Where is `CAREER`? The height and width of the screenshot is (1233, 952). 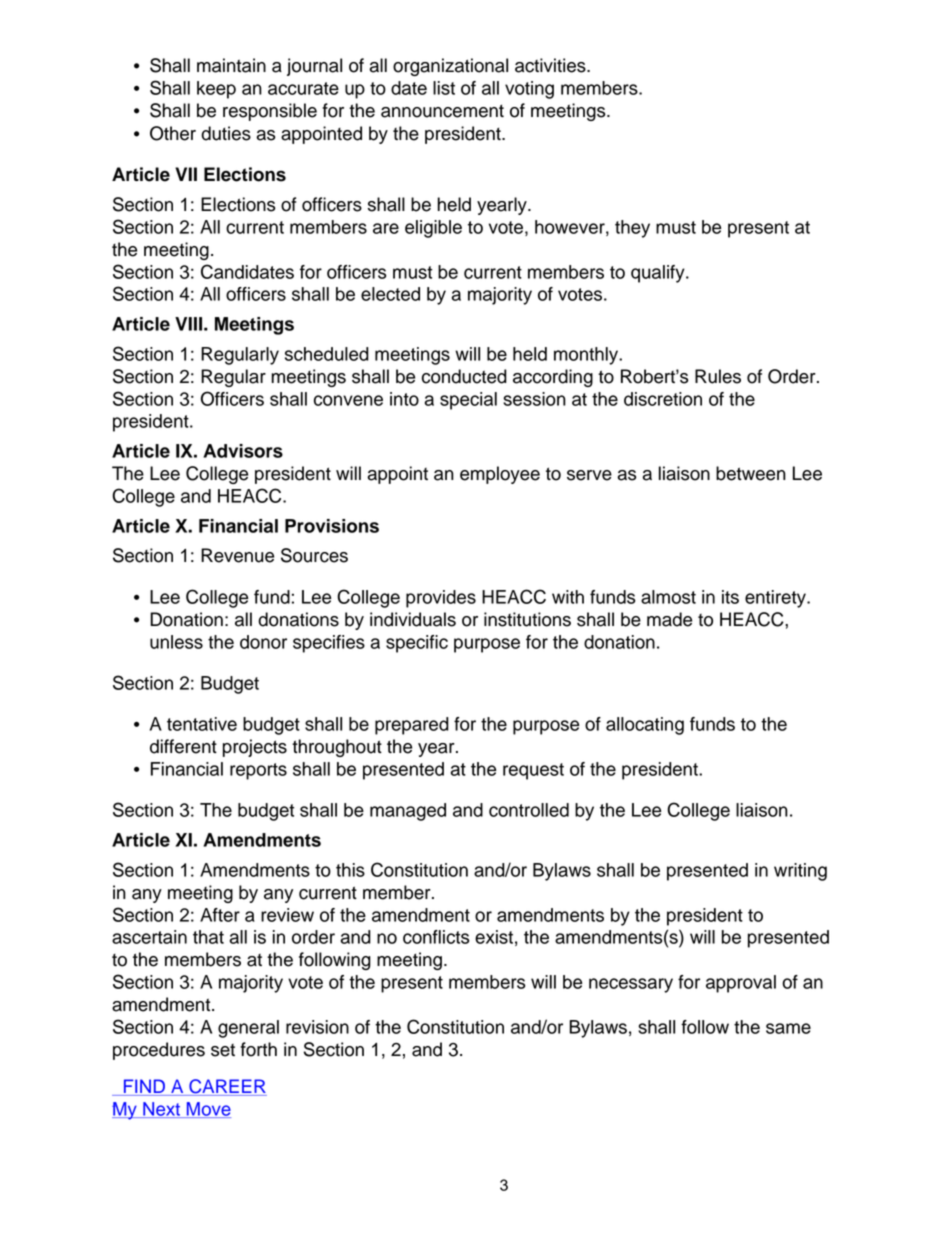
CAREER is located at coordinates (227, 1087).
